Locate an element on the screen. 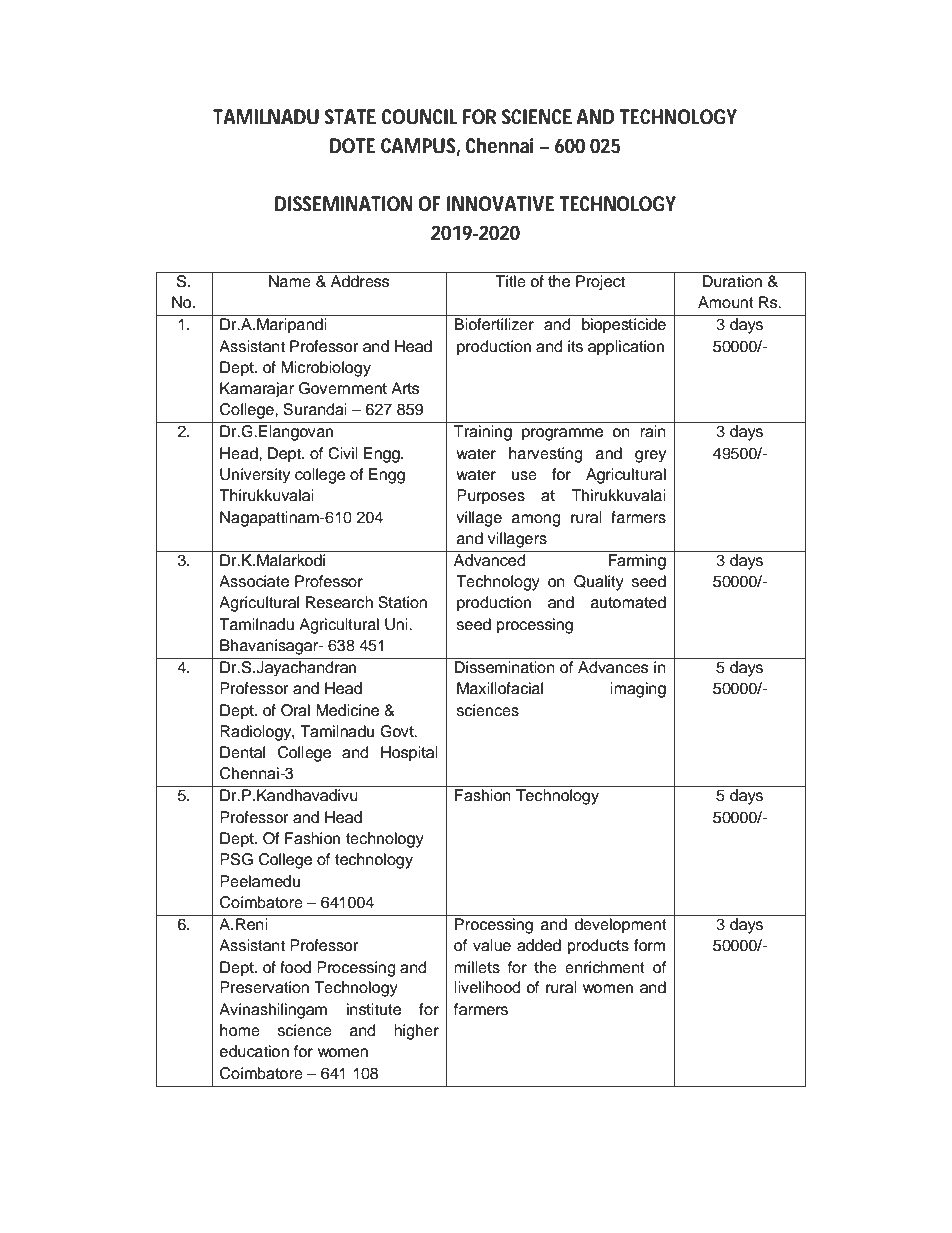 This screenshot has height=1233, width=952. Farming is located at coordinates (637, 562).
